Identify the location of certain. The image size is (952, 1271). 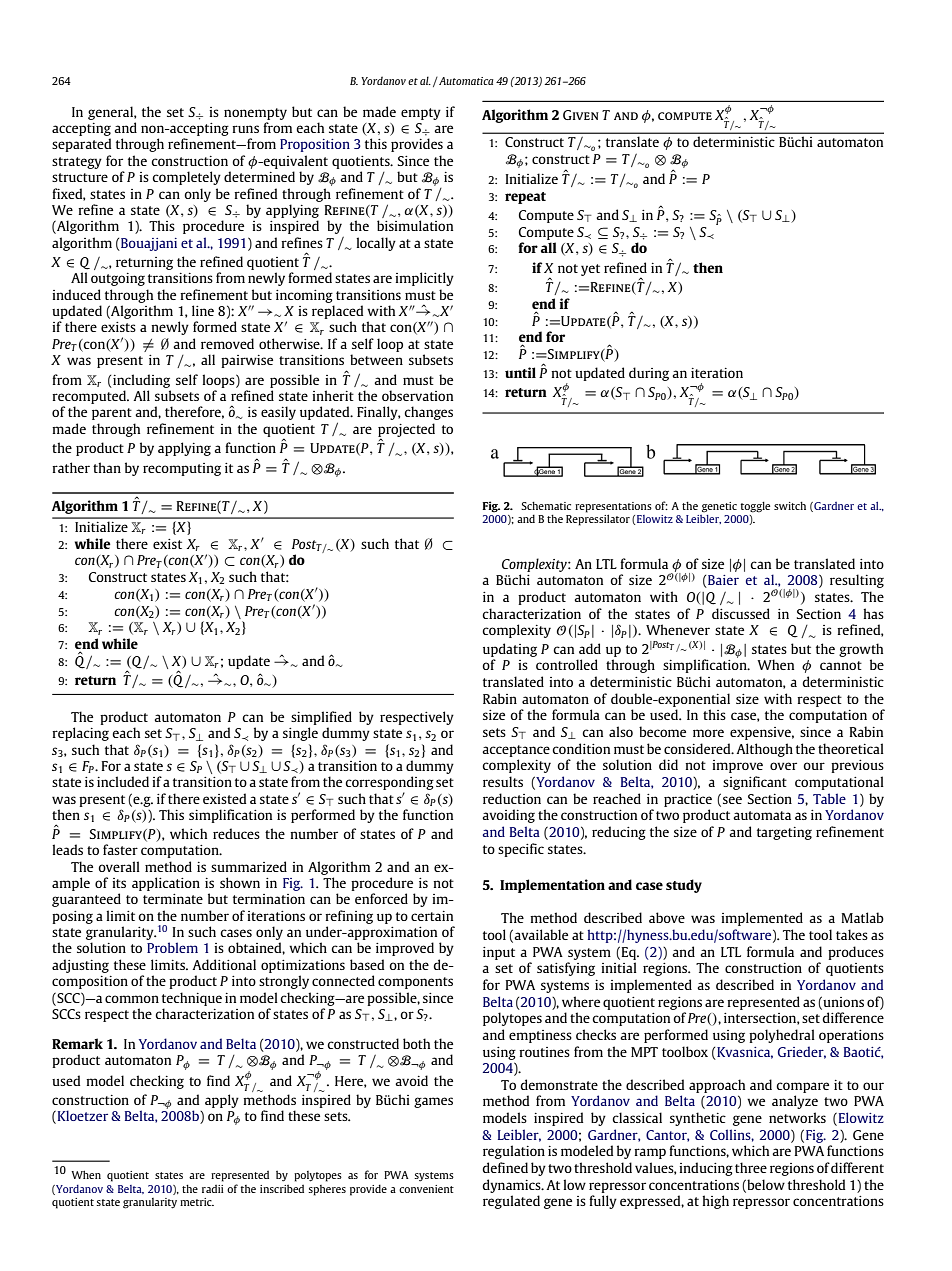
(432, 916).
